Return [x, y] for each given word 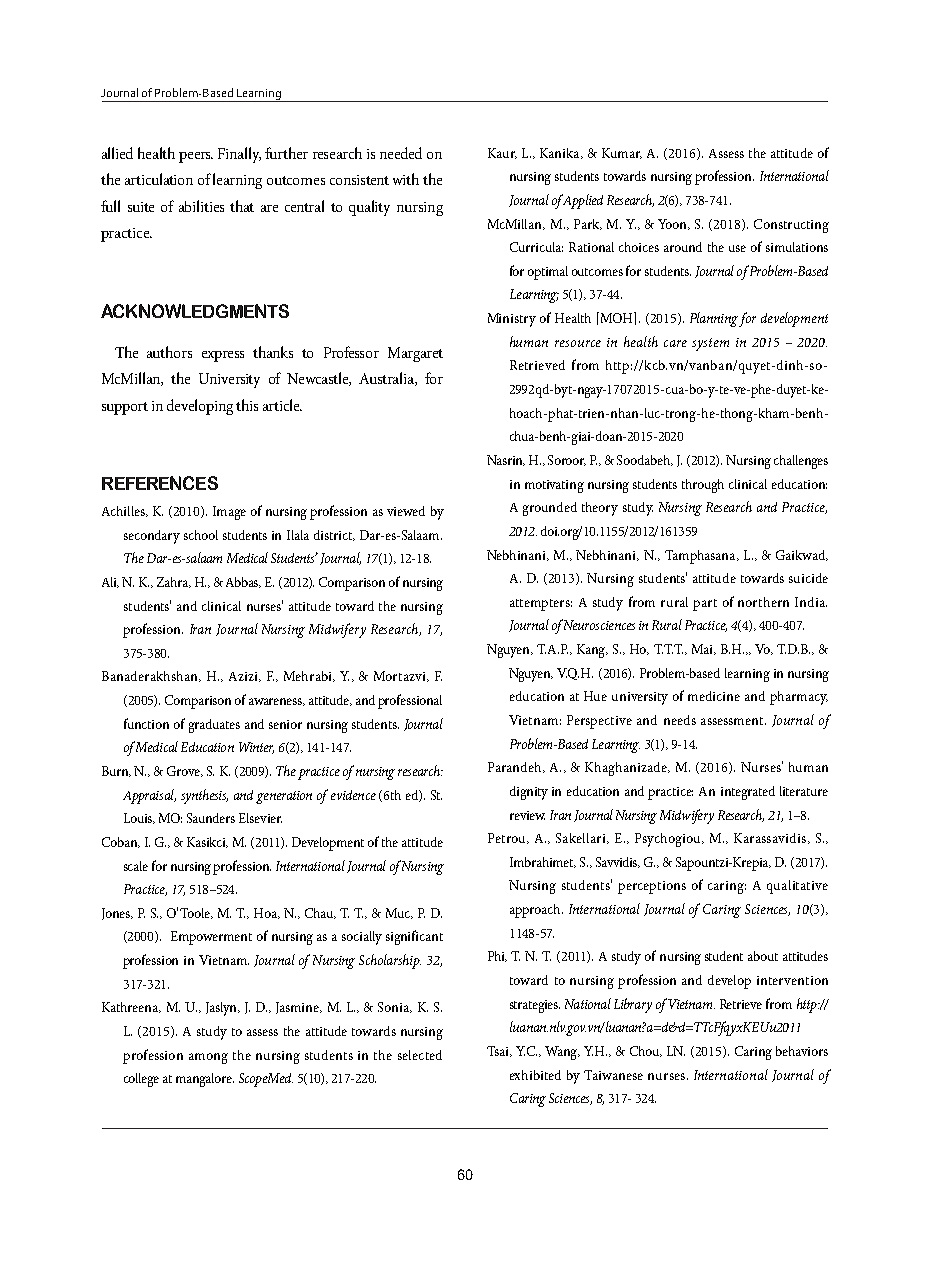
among [208, 1058]
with [406, 179]
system [710, 344]
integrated [748, 793]
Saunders [211, 818]
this [247, 405]
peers [196, 157]
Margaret [415, 354]
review [527, 815]
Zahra [174, 582]
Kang [592, 651]
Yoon [674, 224]
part [705, 605]
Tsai [499, 1051]
